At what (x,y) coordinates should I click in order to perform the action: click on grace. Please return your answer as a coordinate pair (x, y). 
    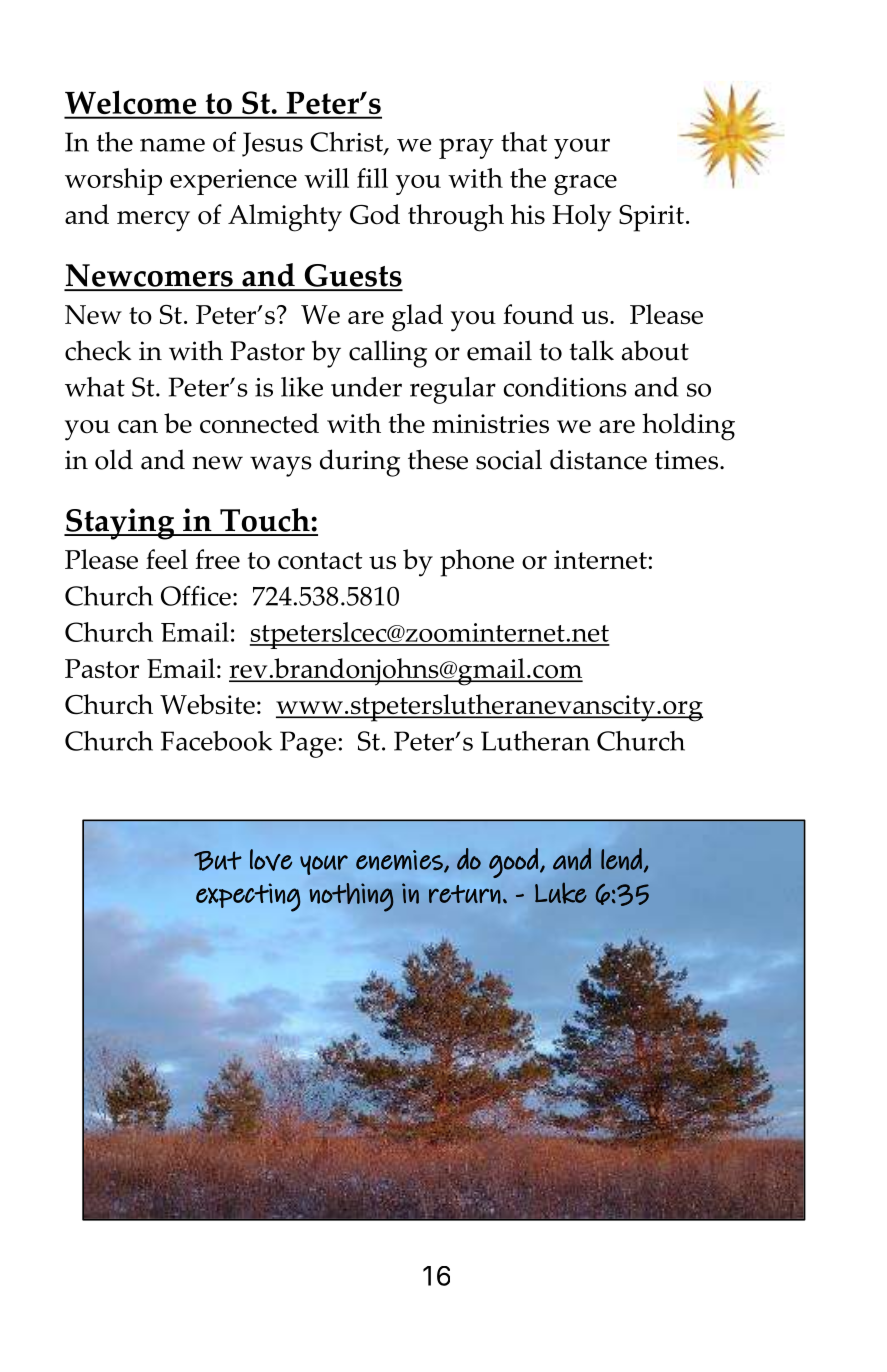
    Looking at the image, I should click on (585, 185).
